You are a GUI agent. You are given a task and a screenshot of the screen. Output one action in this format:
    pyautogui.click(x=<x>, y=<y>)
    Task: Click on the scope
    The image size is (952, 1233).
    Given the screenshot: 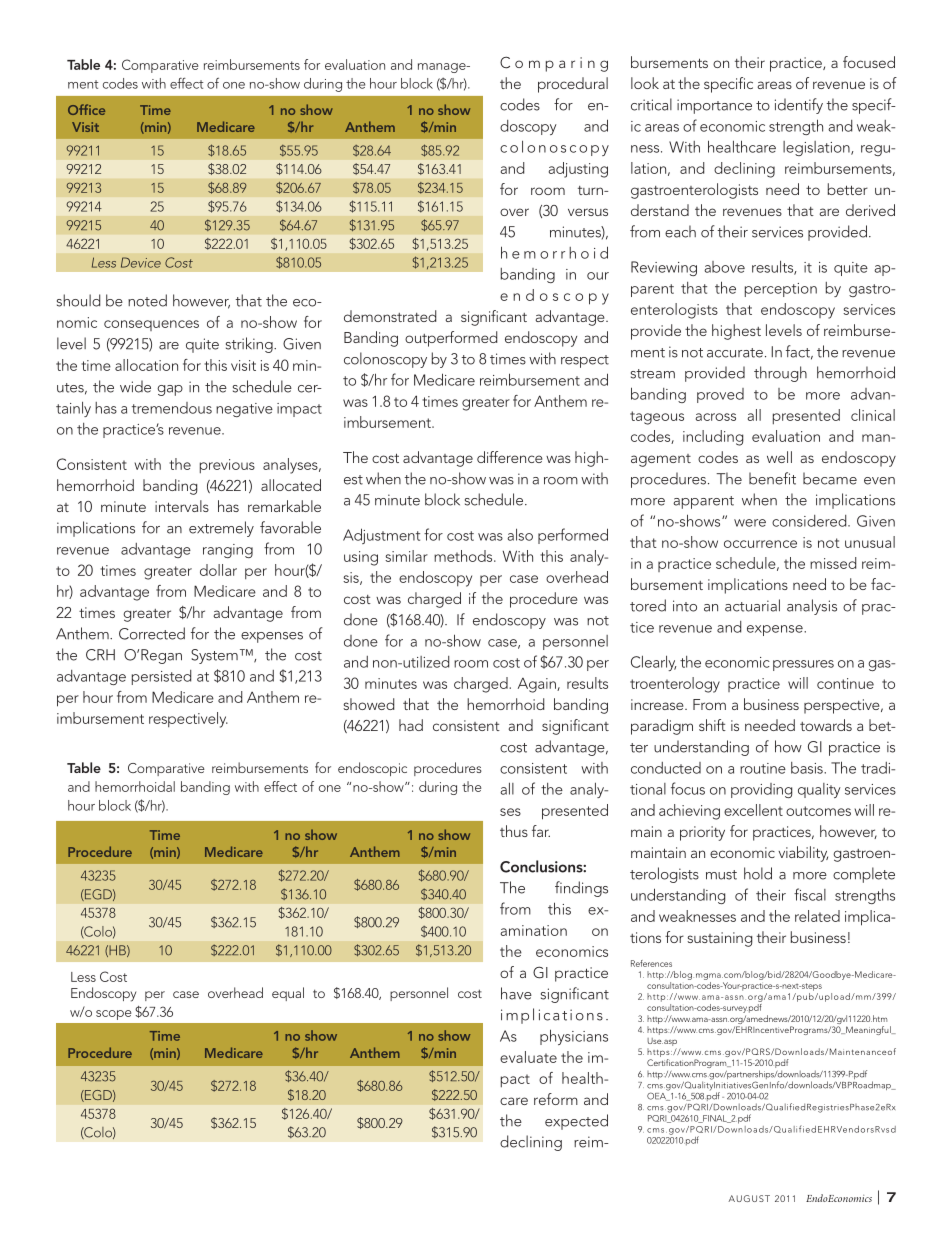 What is the action you would take?
    pyautogui.click(x=113, y=1015)
